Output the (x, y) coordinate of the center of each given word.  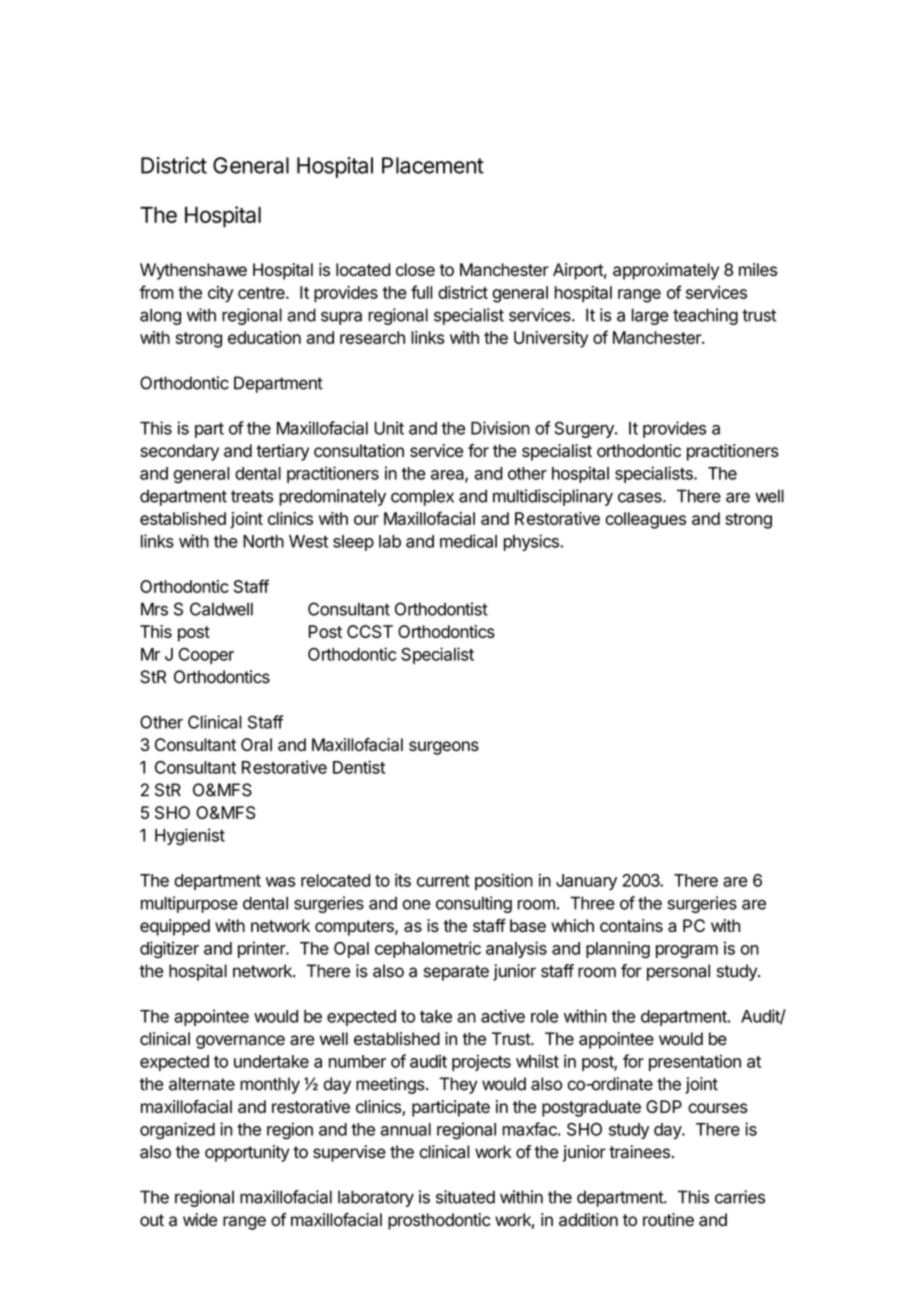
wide (200, 1220)
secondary (179, 452)
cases (641, 497)
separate (456, 973)
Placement (433, 165)
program (687, 952)
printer (262, 949)
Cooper (206, 656)
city (220, 294)
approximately (666, 271)
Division (500, 428)
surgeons (444, 748)
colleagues (645, 520)
